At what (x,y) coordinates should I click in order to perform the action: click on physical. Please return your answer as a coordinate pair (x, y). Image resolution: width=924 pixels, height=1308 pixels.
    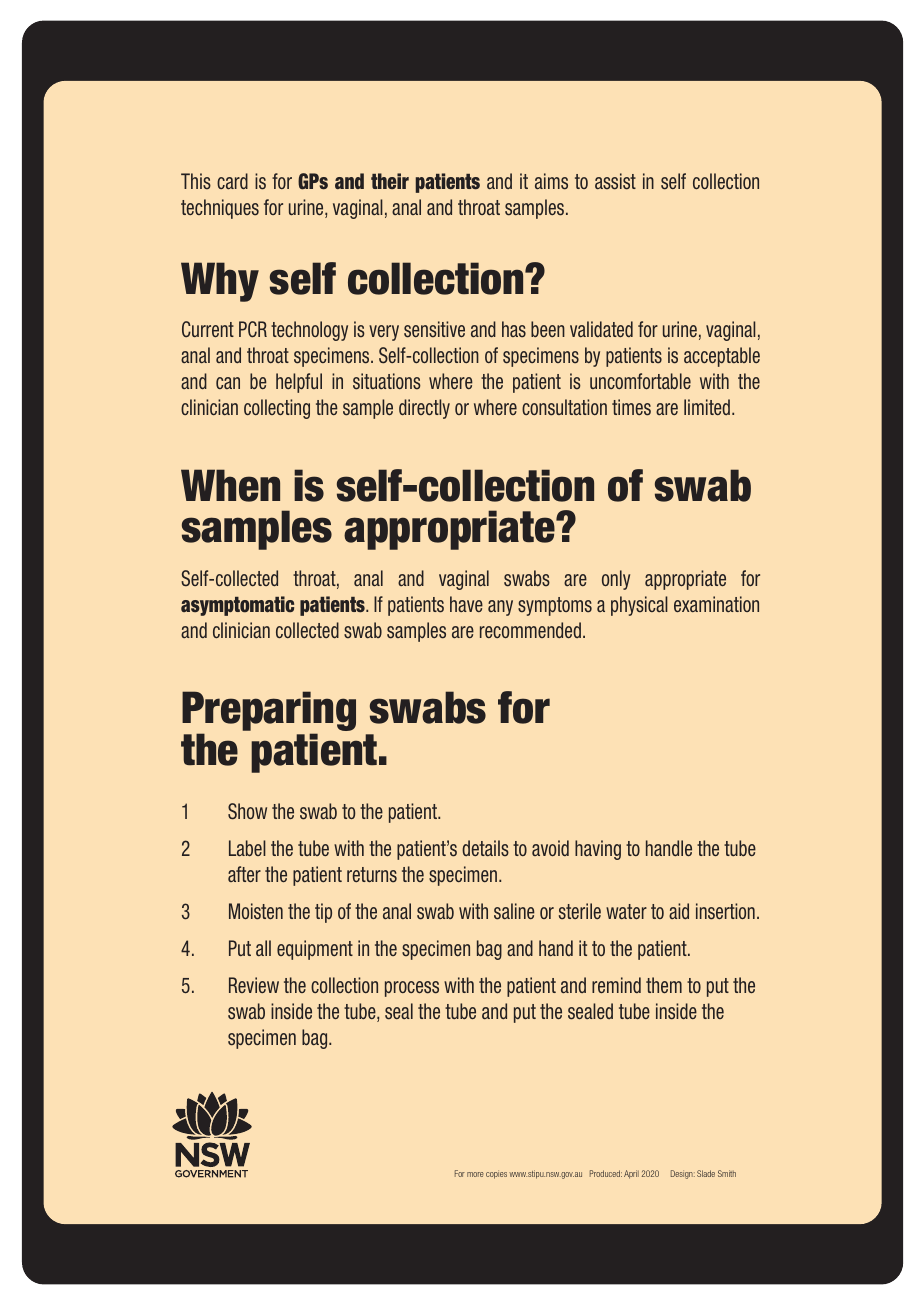
    Looking at the image, I should click on (639, 606).
